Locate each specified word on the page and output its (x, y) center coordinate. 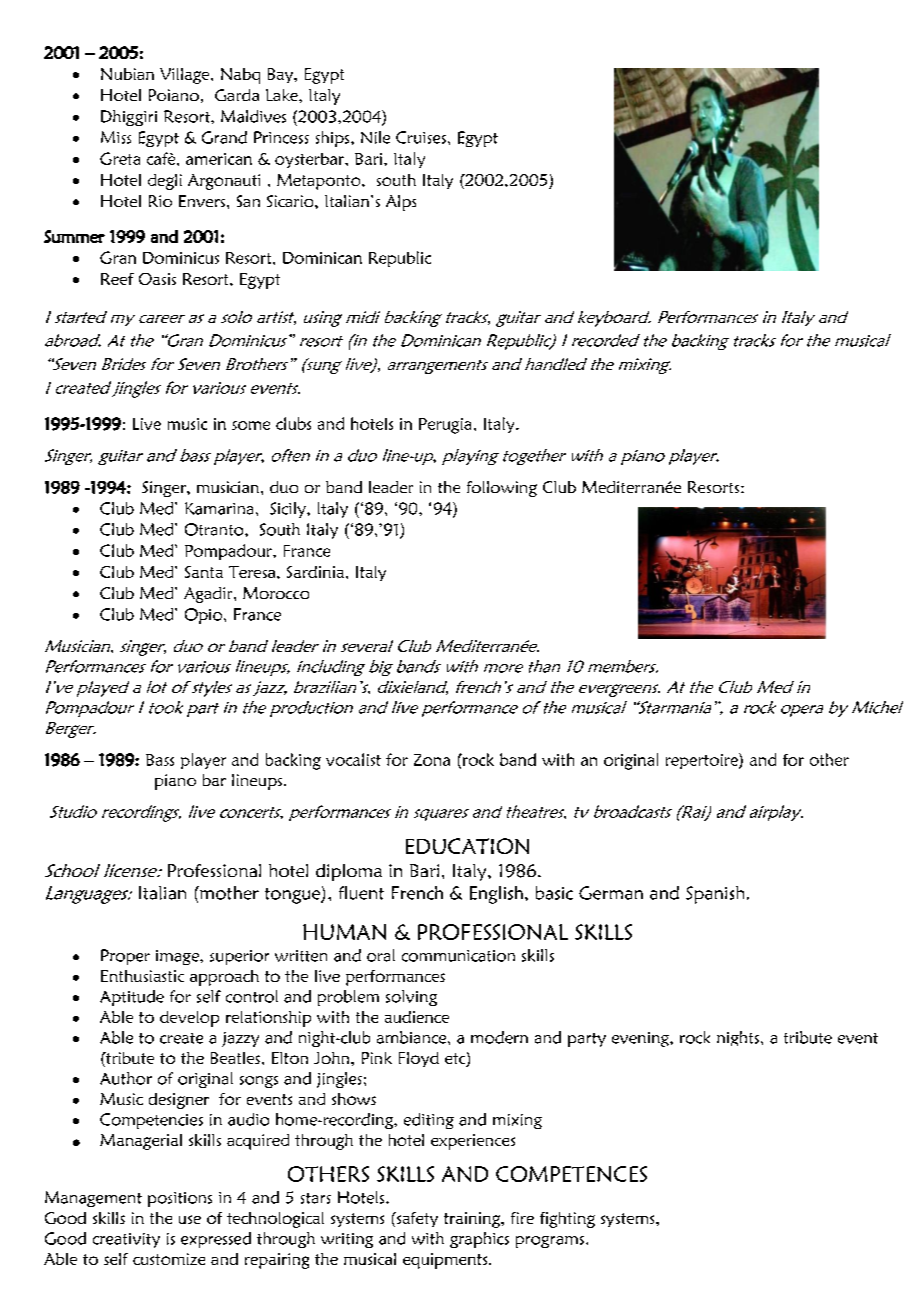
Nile (375, 137)
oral (381, 955)
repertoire (703, 761)
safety (416, 1219)
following (502, 489)
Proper (125, 957)
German (611, 893)
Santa (204, 572)
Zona (432, 760)
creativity (126, 1240)
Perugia (445, 426)
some (251, 425)
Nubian (127, 74)
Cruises (421, 137)
